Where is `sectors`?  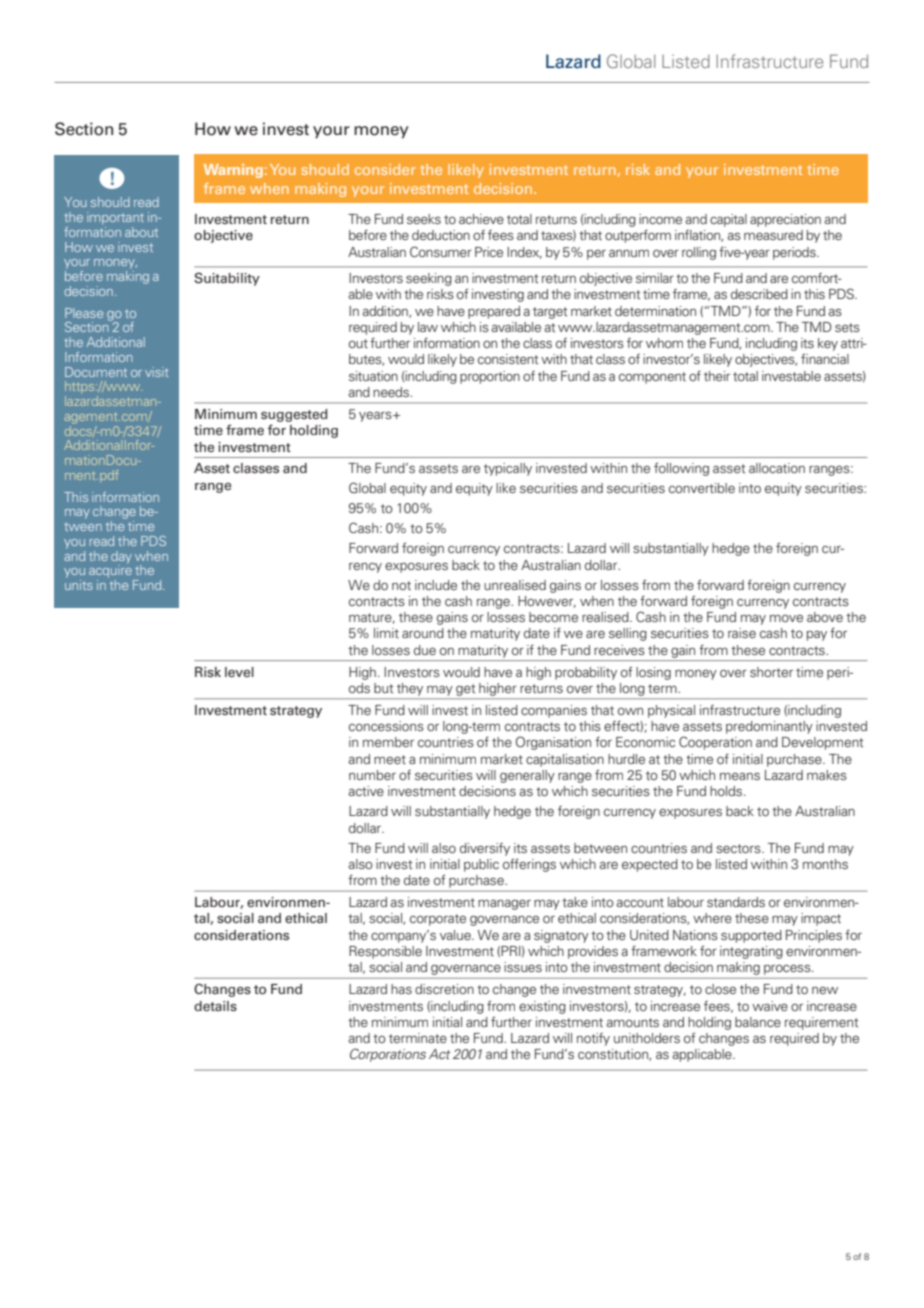 sectors is located at coordinates (739, 848).
